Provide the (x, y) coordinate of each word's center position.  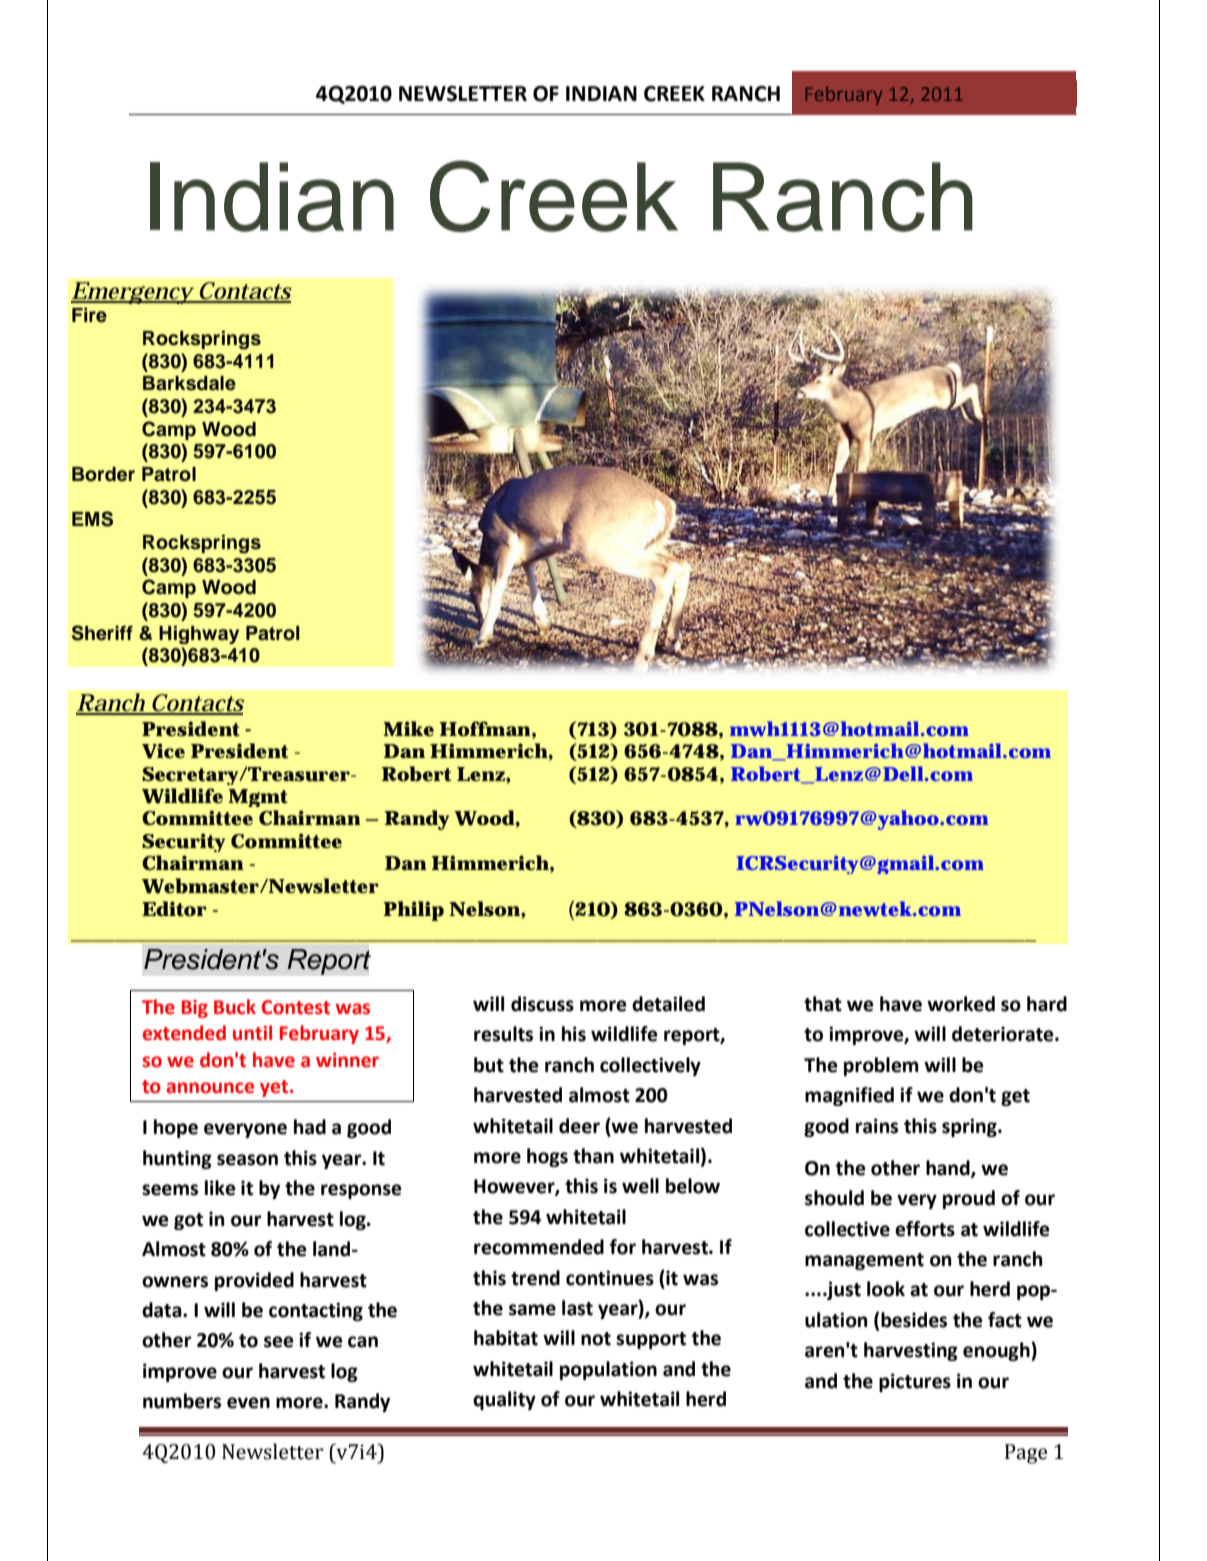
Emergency (133, 295)
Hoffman (485, 729)
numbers (182, 1401)
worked (961, 1004)
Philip (413, 911)
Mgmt (258, 798)
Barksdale (189, 383)
